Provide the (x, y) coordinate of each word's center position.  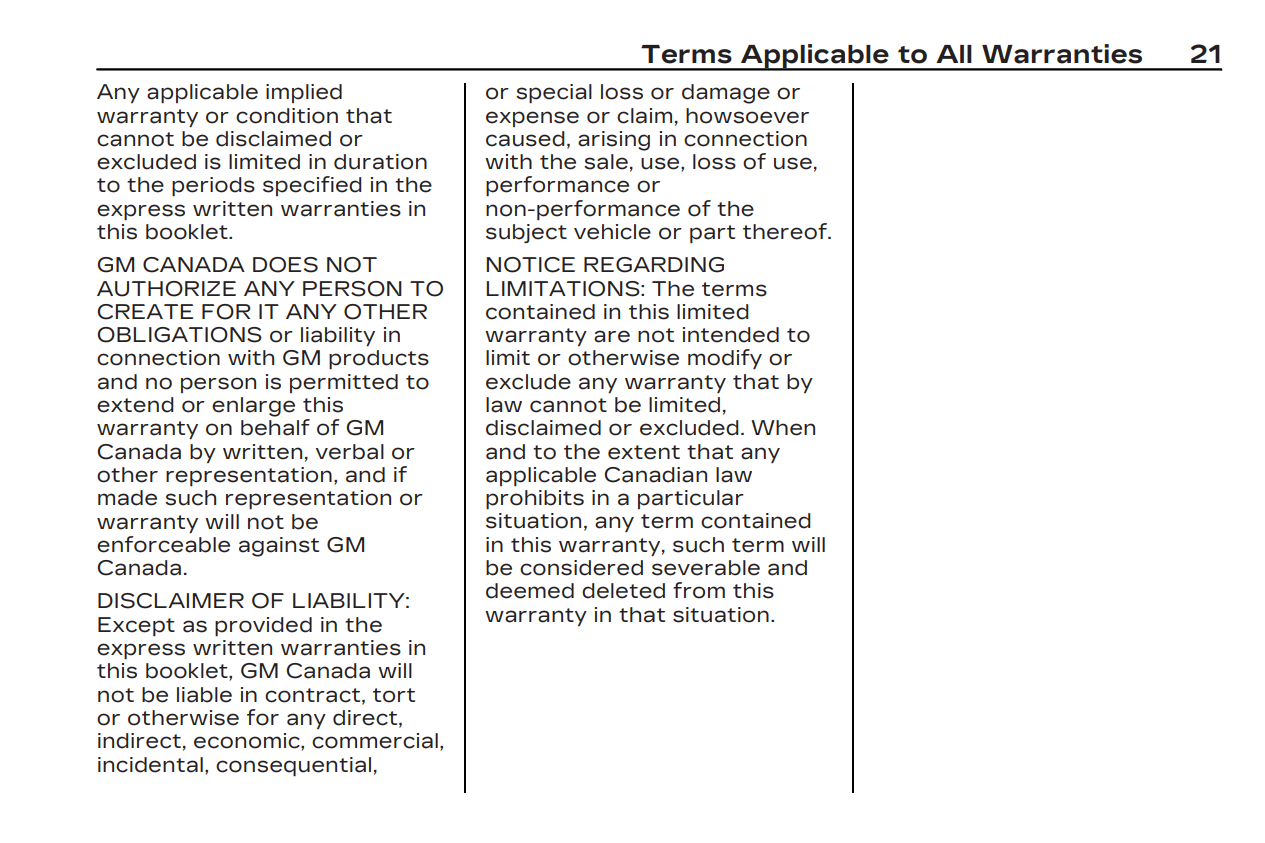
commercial (375, 741)
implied (304, 93)
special (554, 93)
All (954, 54)
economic (248, 741)
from (699, 590)
